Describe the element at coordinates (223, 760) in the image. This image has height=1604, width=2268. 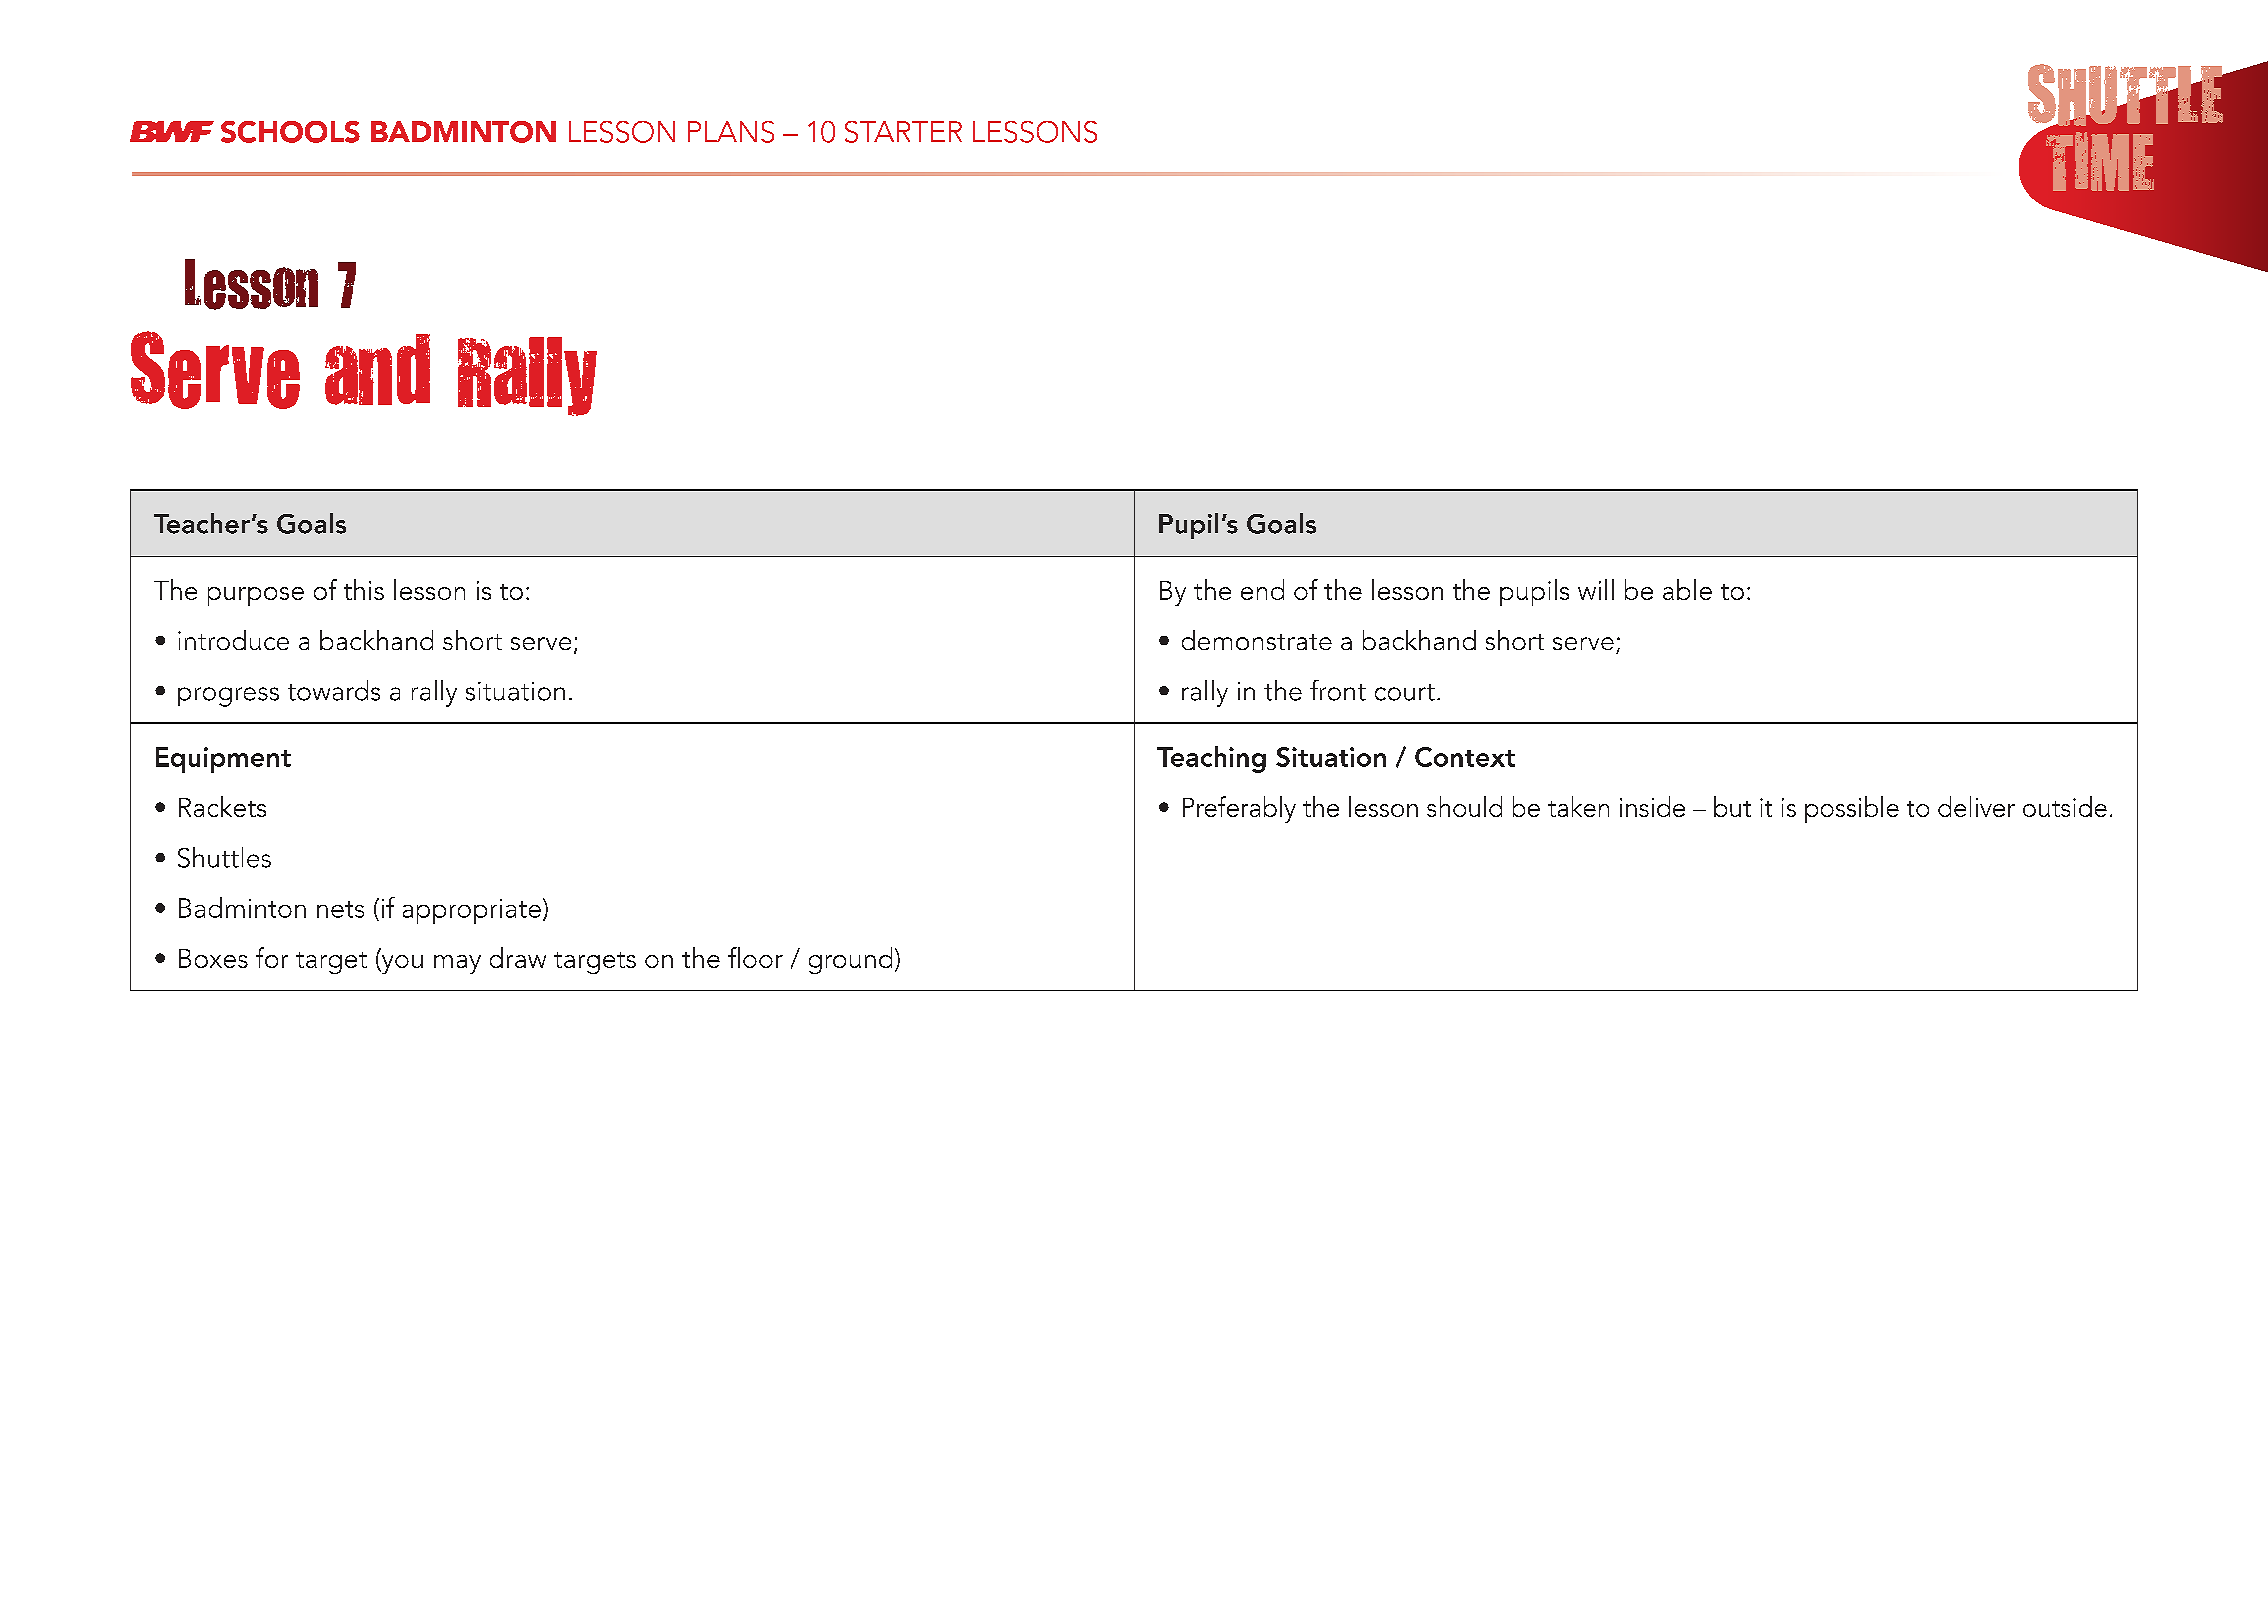
I see `Equipment` at that location.
